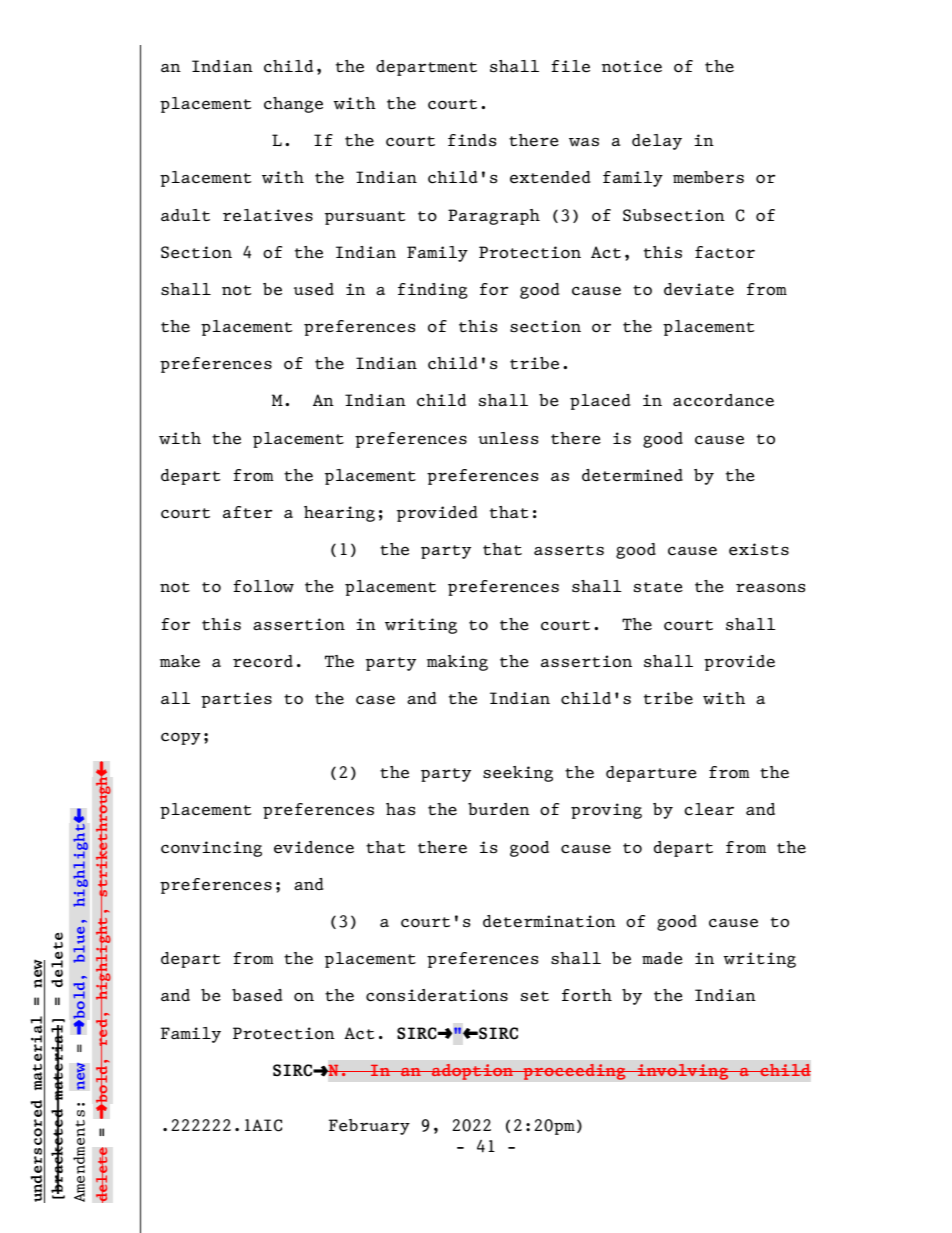 This screenshot has width=952, height=1233. Describe the element at coordinates (457, 663) in the screenshot. I see `making` at that location.
